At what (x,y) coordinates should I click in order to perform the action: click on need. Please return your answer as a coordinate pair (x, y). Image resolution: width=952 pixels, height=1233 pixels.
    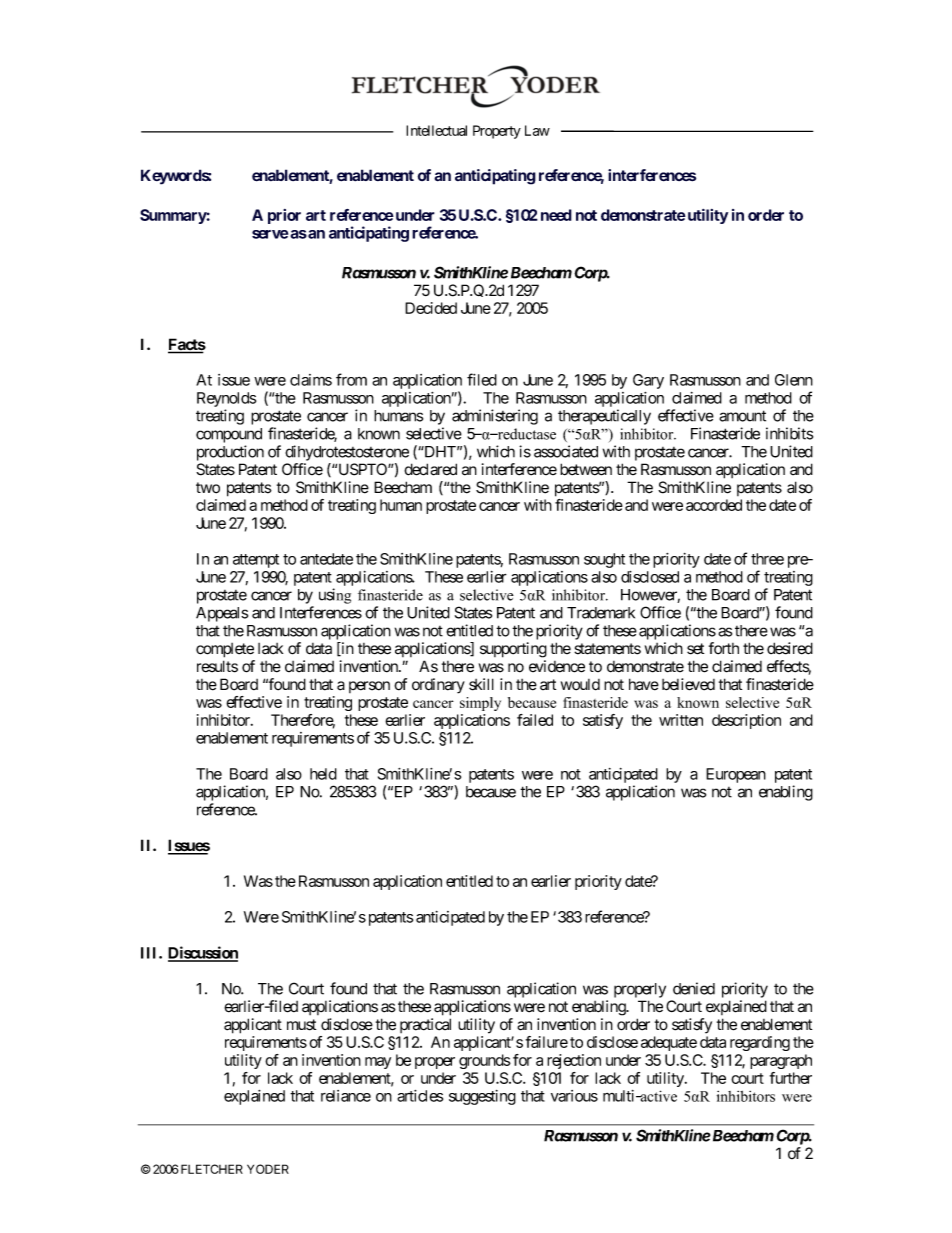
    Looking at the image, I should click on (556, 215).
